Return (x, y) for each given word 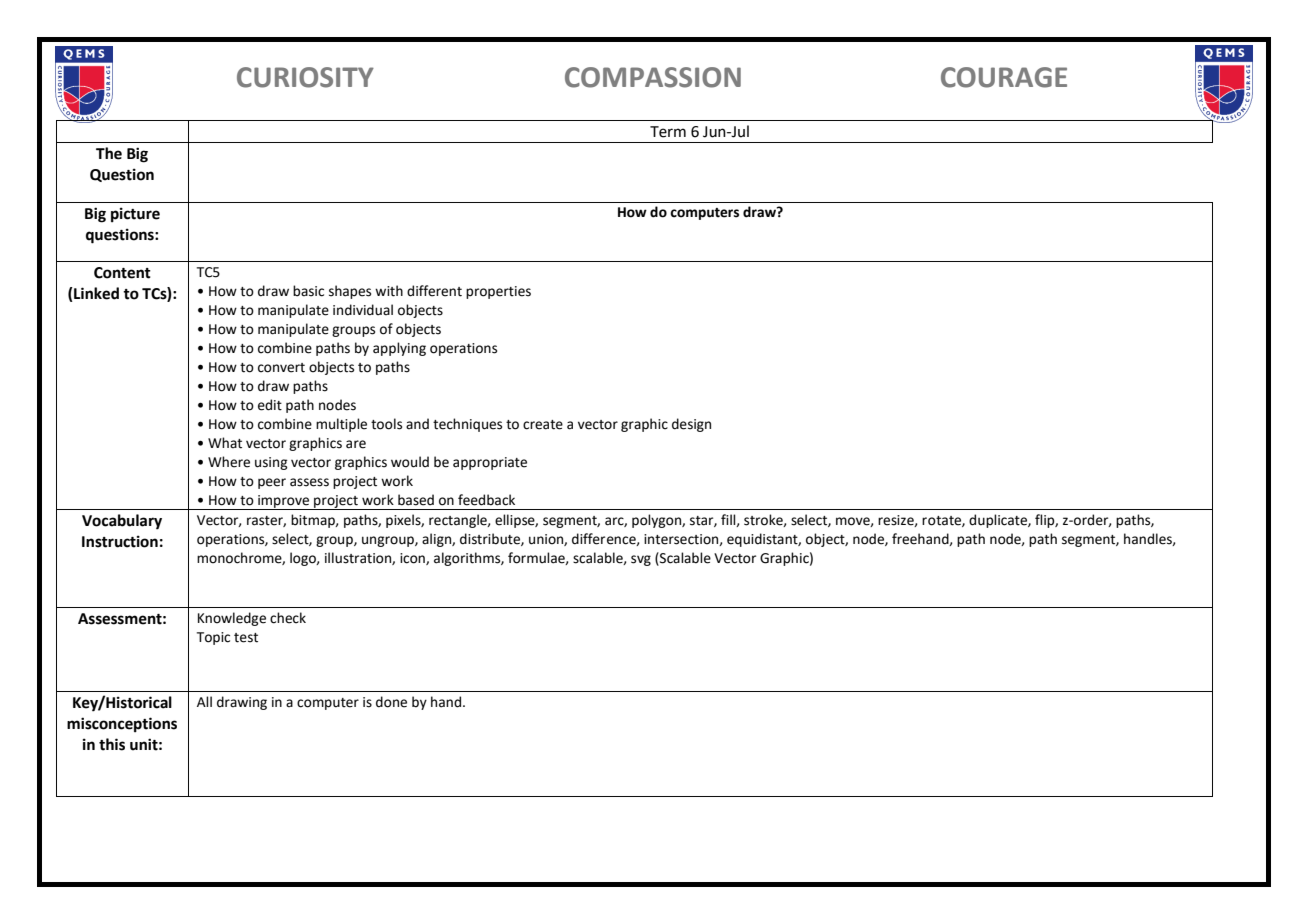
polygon (657, 521)
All (204, 701)
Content (122, 273)
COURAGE (1004, 77)
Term (668, 132)
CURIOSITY (305, 77)
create (543, 425)
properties (498, 292)
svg (641, 560)
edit (270, 405)
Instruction (120, 541)
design (691, 425)
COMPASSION (653, 77)
